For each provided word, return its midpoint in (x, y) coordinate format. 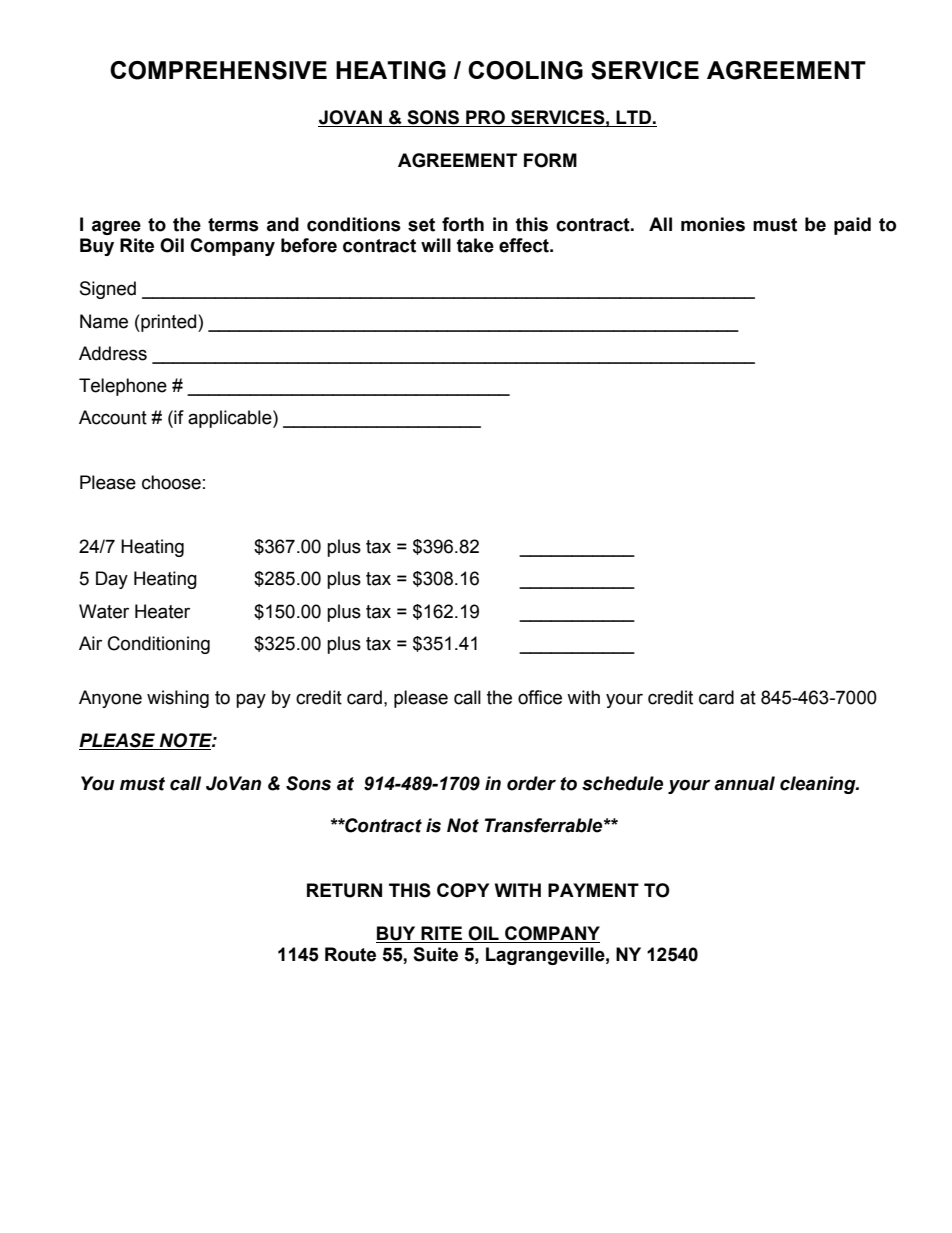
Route (350, 954)
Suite (435, 954)
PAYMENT (593, 890)
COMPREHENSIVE (218, 70)
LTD (633, 117)
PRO (485, 117)
